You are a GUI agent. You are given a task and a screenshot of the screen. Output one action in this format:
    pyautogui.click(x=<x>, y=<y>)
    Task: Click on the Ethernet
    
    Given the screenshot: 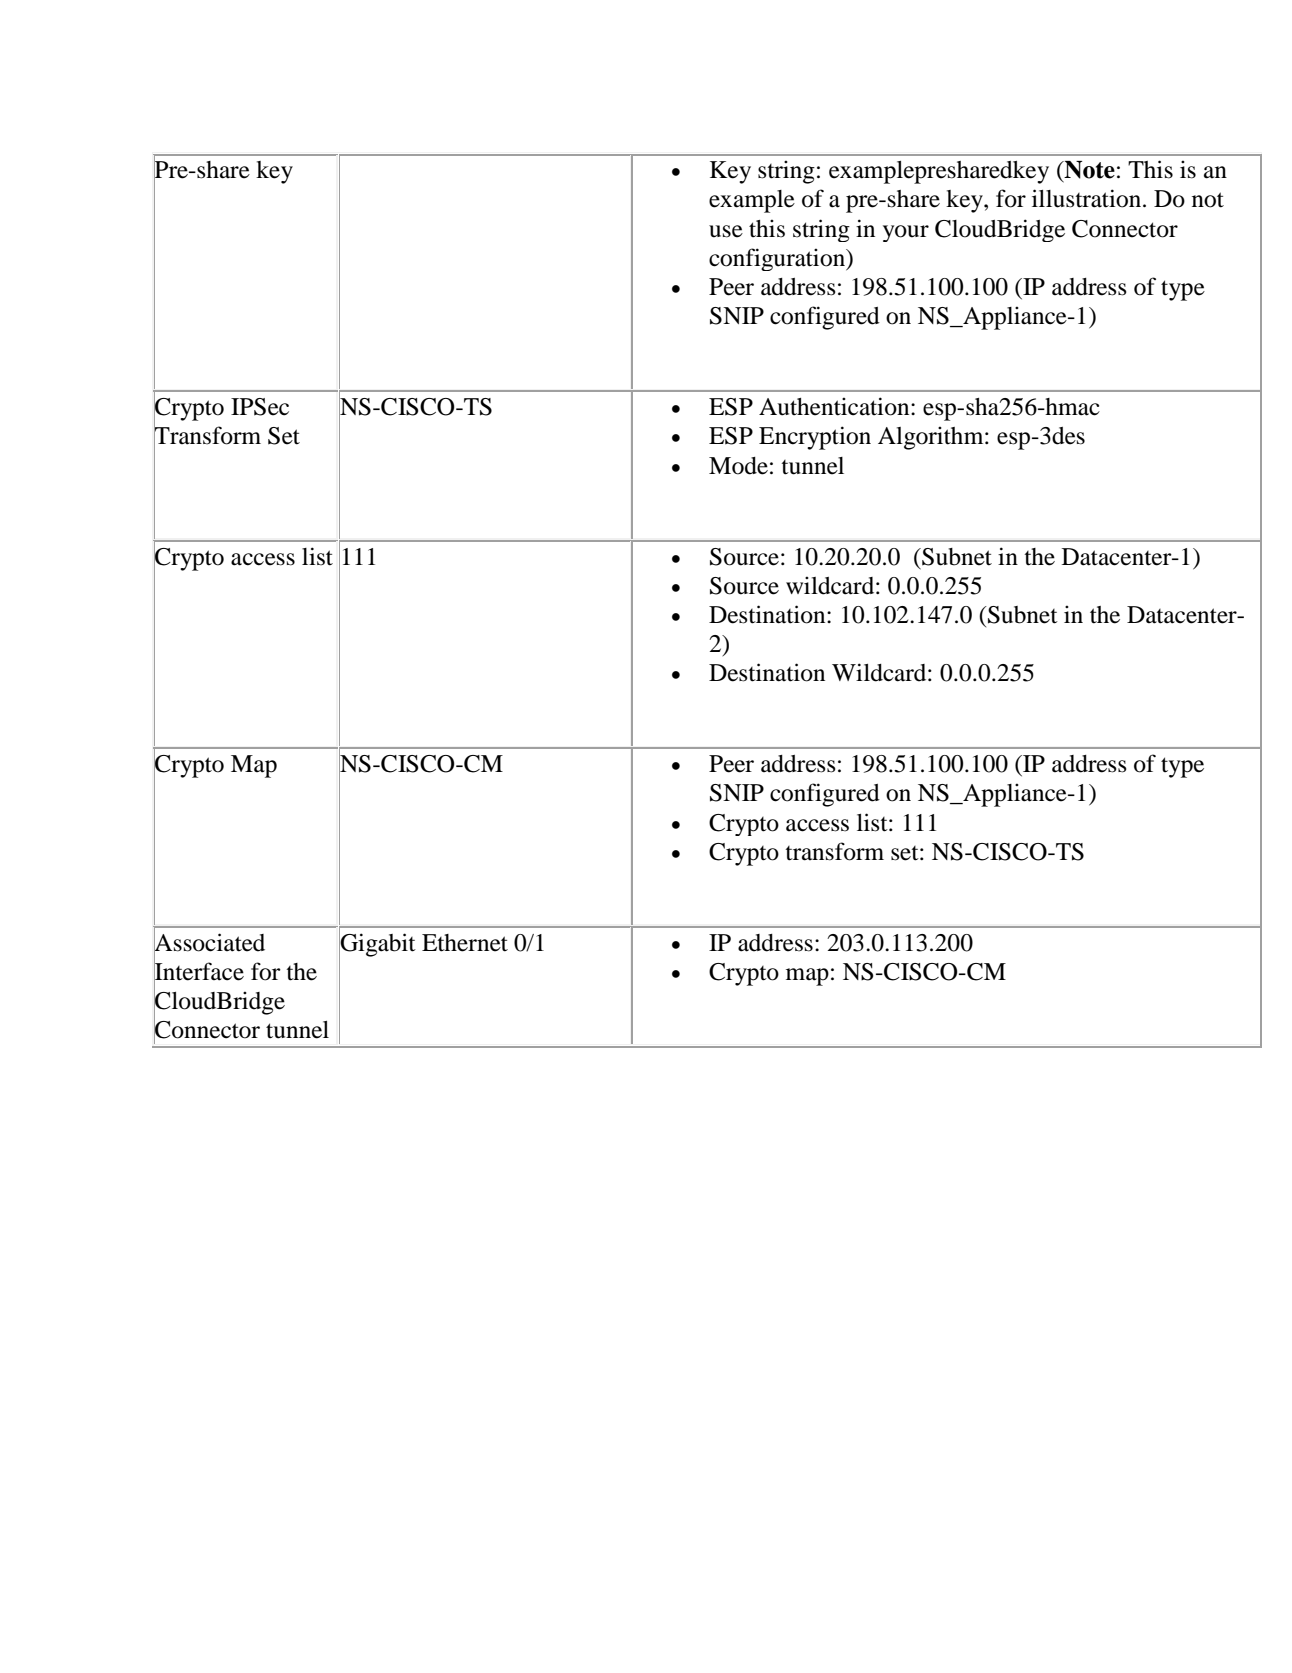 What is the action you would take?
    pyautogui.click(x=465, y=943)
